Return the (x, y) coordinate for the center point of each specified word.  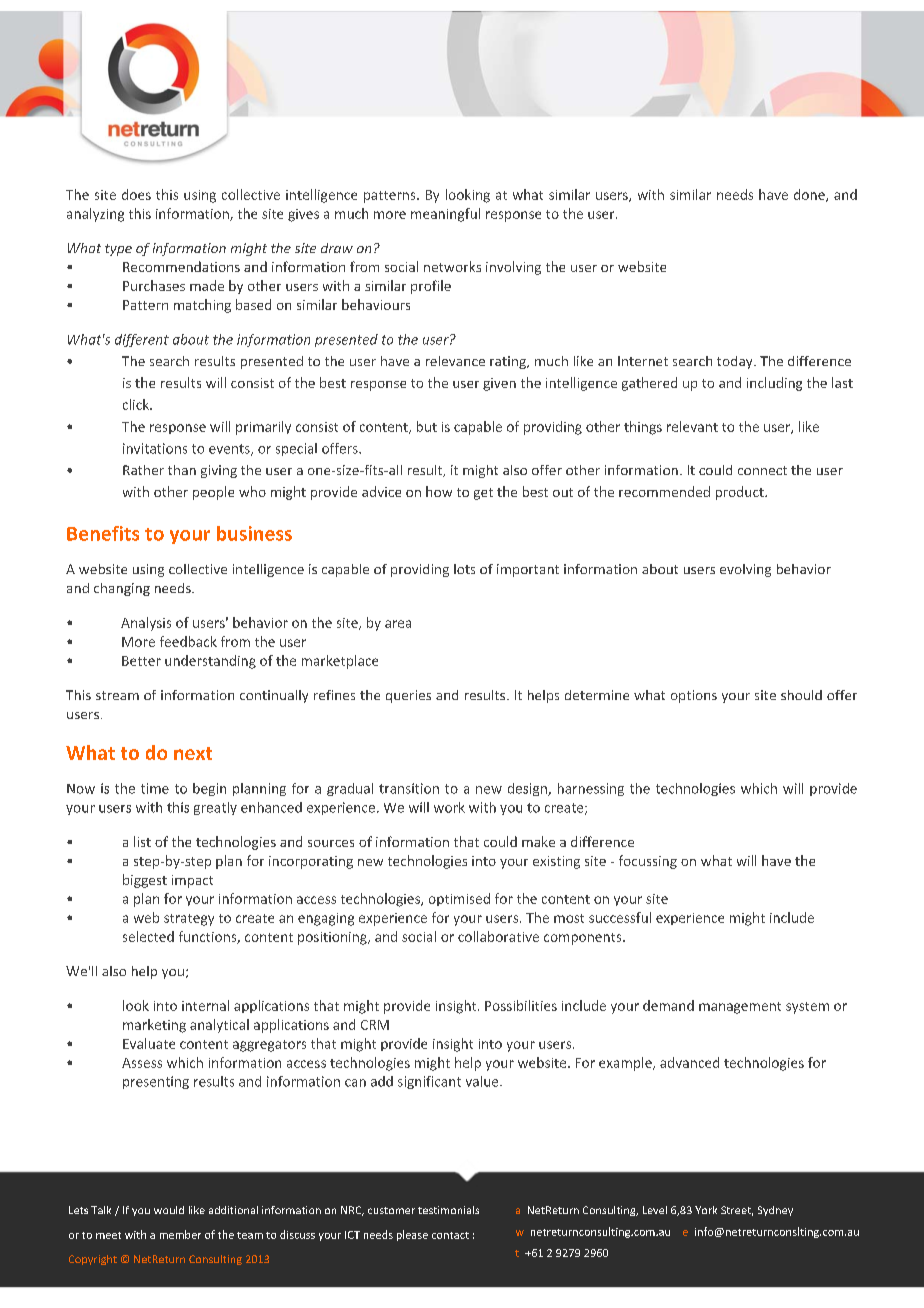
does (136, 194)
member (180, 1234)
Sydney (775, 1211)
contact (450, 1235)
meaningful (445, 215)
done (810, 195)
